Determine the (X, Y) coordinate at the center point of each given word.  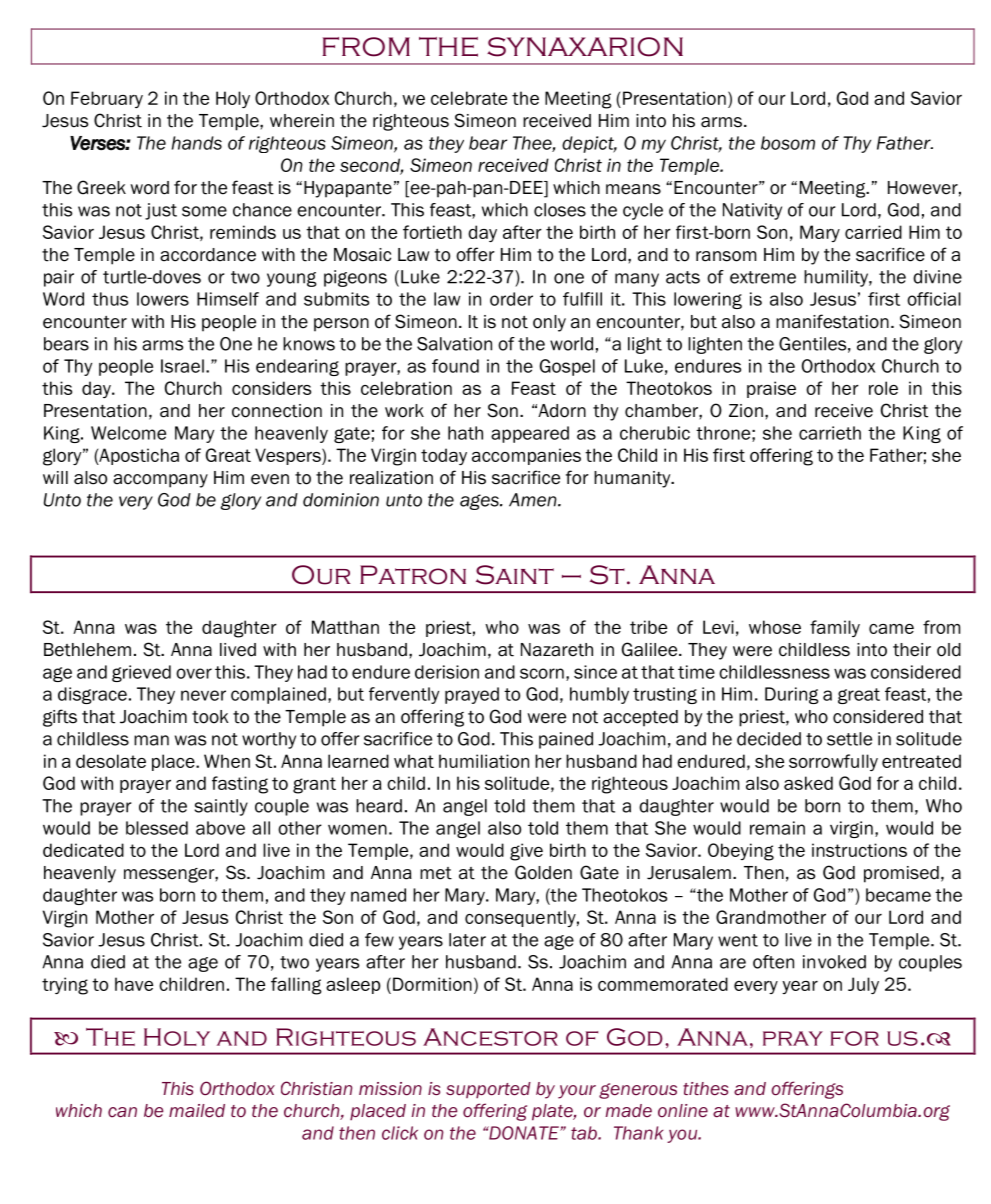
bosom (788, 143)
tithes (705, 1089)
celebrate (469, 98)
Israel (182, 366)
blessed (157, 828)
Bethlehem (87, 650)
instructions (859, 850)
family (835, 628)
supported (488, 1090)
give (526, 852)
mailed (197, 1111)
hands (197, 143)
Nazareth (557, 650)
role (883, 388)
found (455, 366)
